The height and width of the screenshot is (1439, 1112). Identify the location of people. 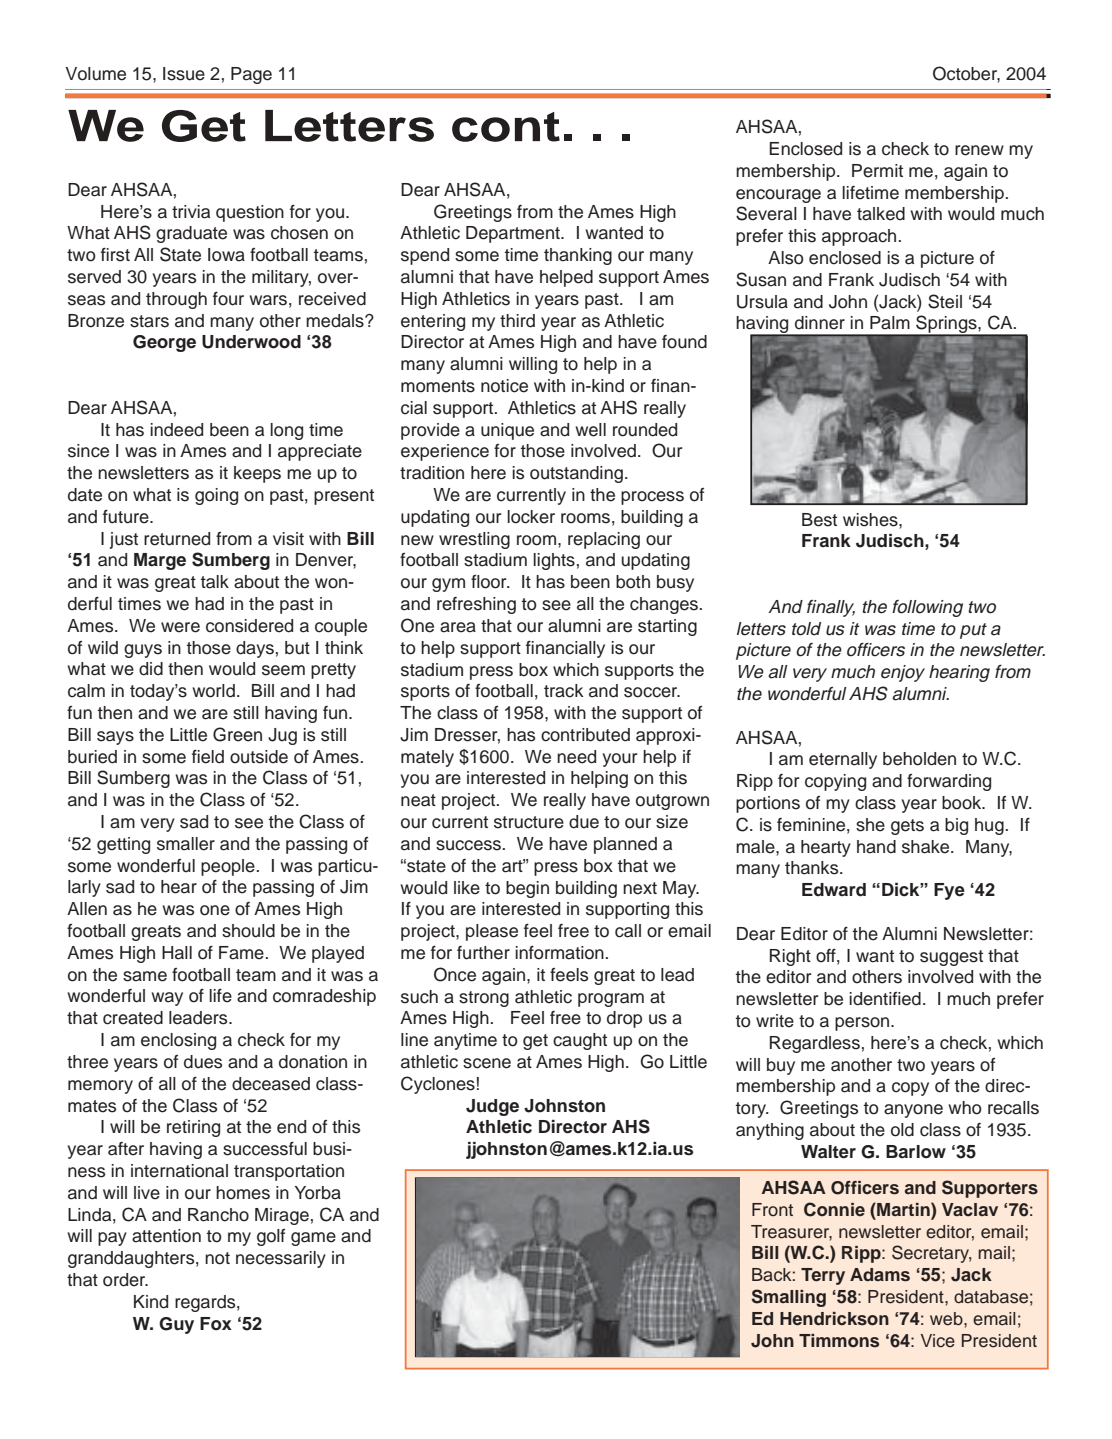
(228, 867).
